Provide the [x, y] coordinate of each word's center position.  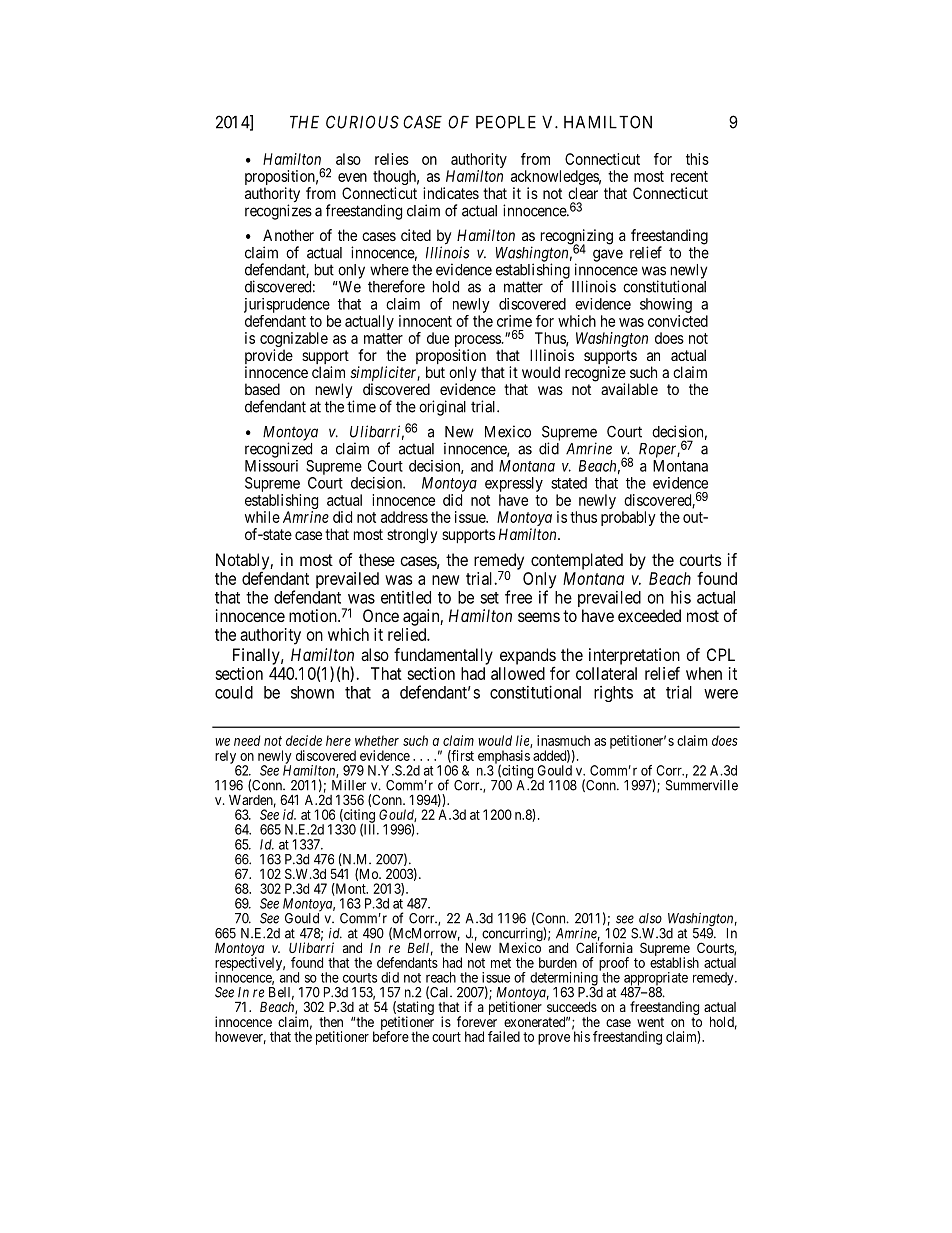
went [650, 1022]
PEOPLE [506, 122]
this [697, 159]
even [352, 177]
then [331, 1022]
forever [477, 1021]
